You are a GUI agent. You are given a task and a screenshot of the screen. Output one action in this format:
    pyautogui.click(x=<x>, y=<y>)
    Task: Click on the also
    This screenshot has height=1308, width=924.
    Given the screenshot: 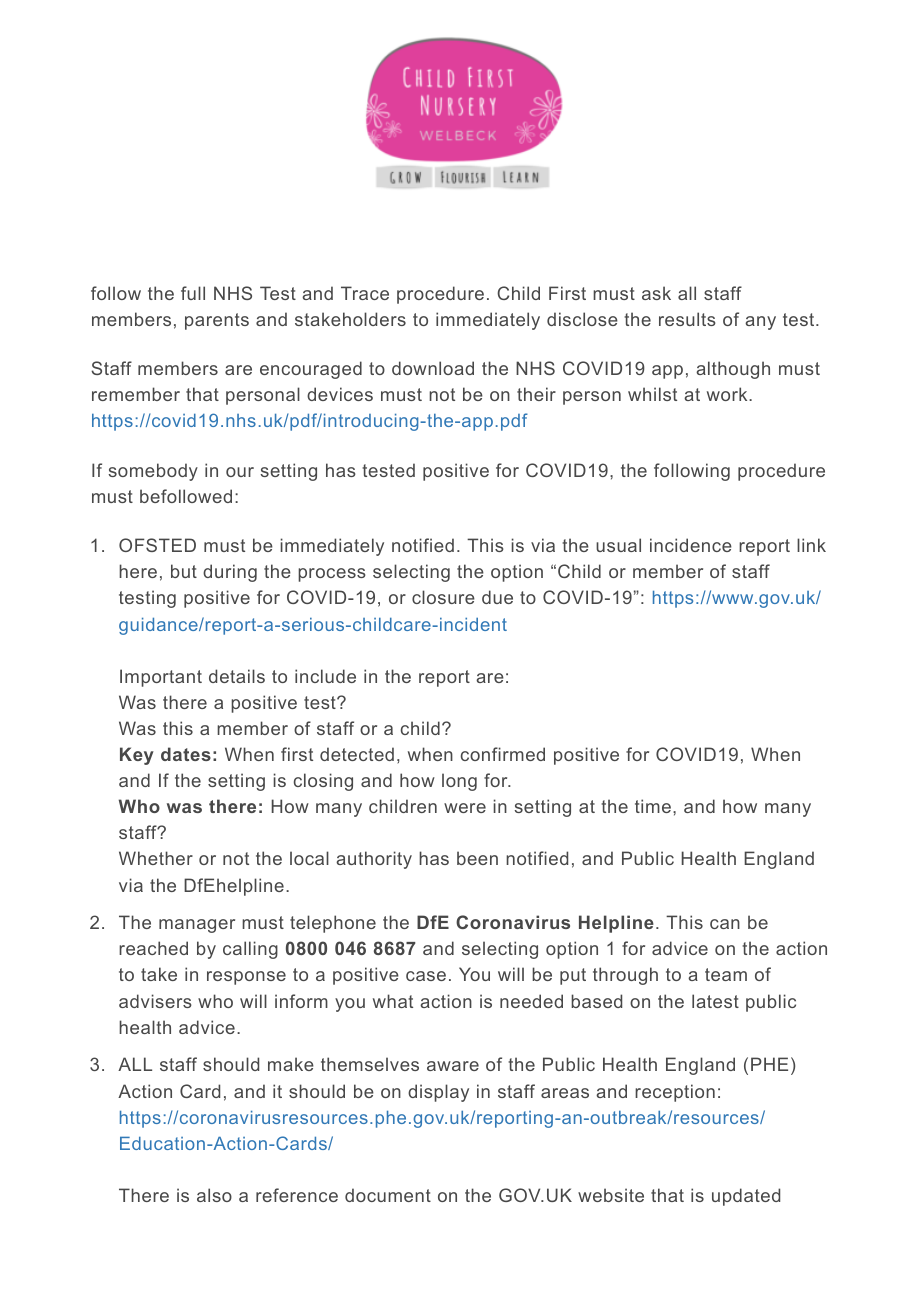 What is the action you would take?
    pyautogui.click(x=214, y=1195)
